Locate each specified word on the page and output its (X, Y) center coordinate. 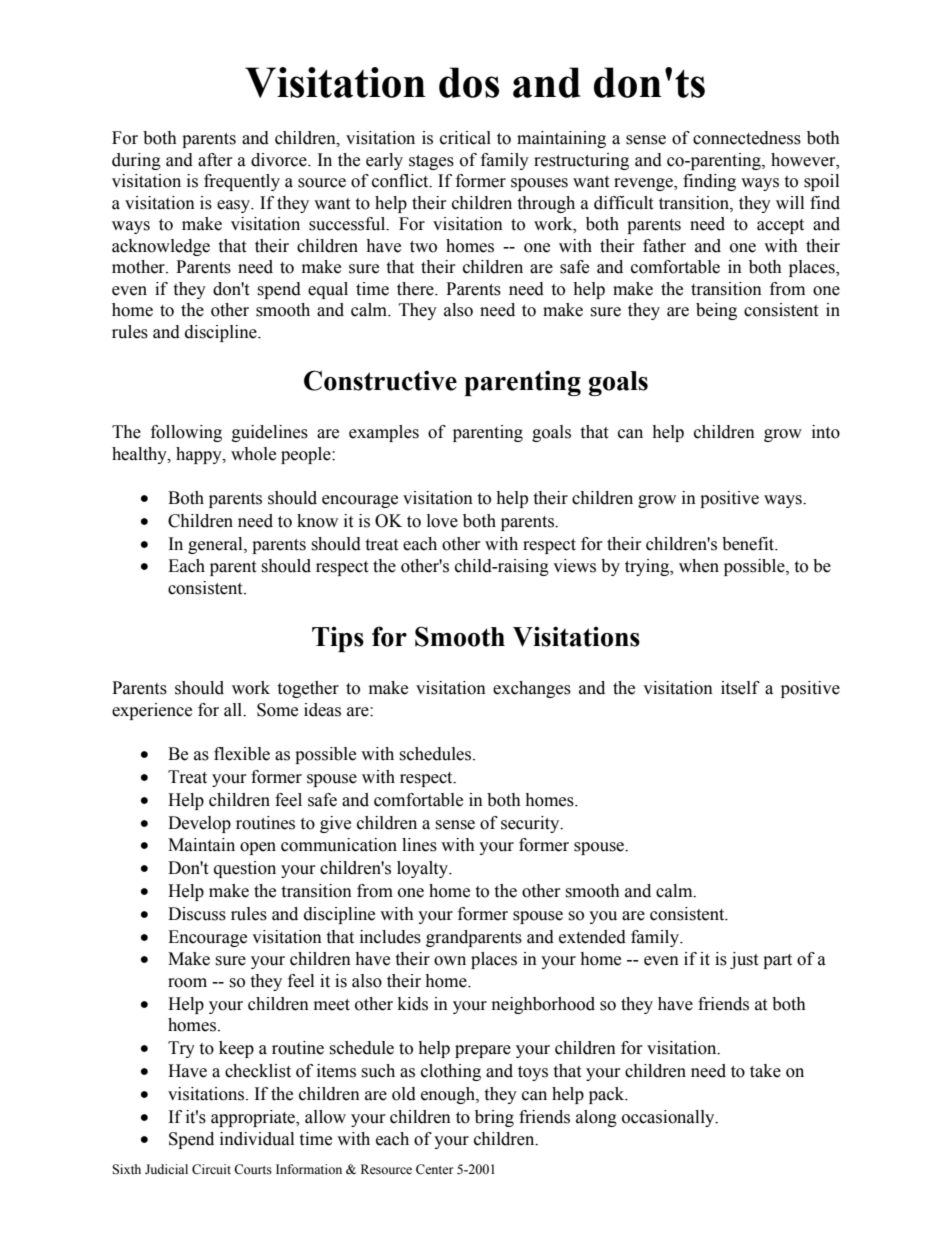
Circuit (211, 1169)
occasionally (669, 1118)
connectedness (747, 138)
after (215, 160)
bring (494, 1118)
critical (465, 138)
